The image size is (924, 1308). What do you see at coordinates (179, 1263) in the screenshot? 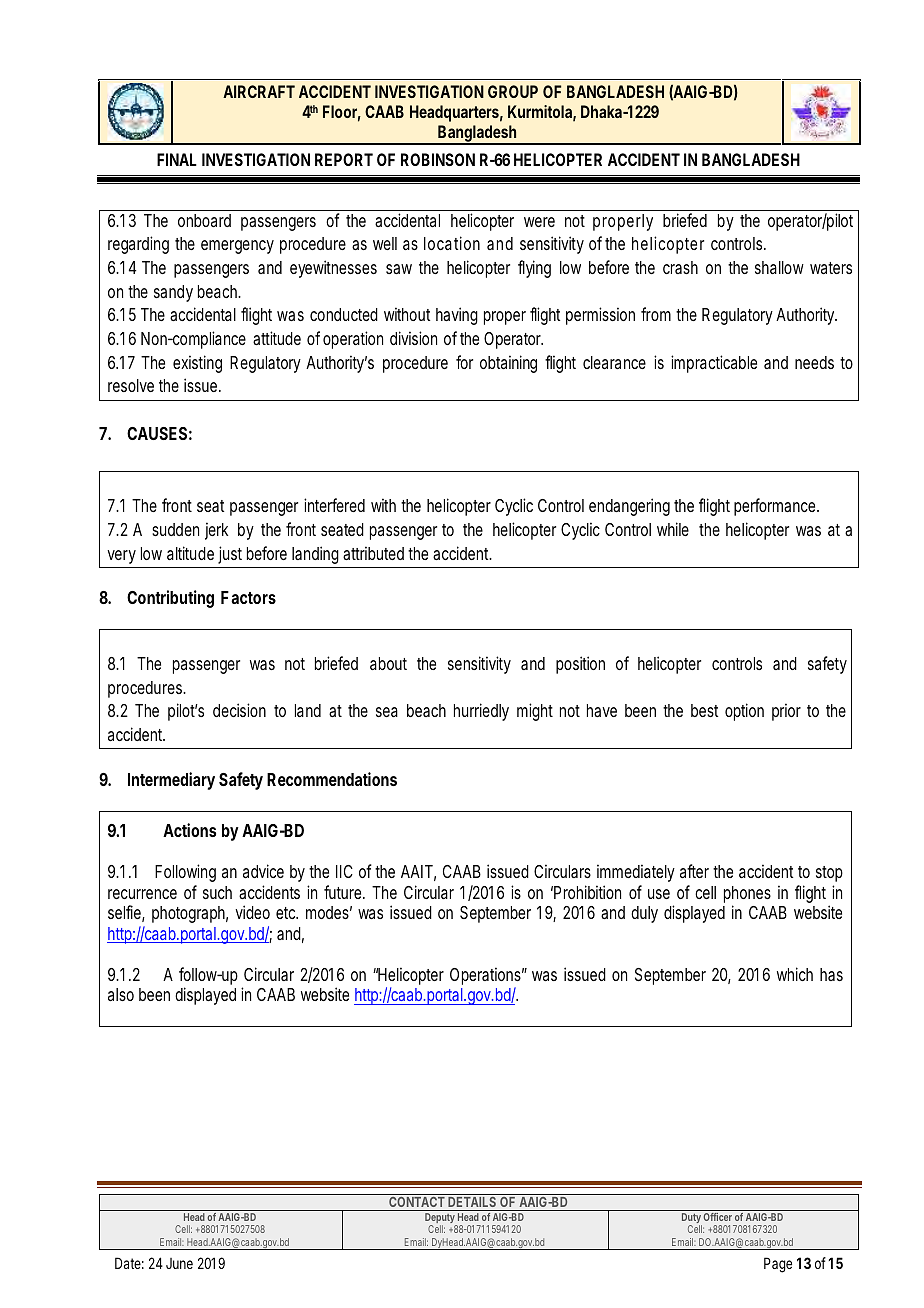
I see `June` at bounding box center [179, 1263].
